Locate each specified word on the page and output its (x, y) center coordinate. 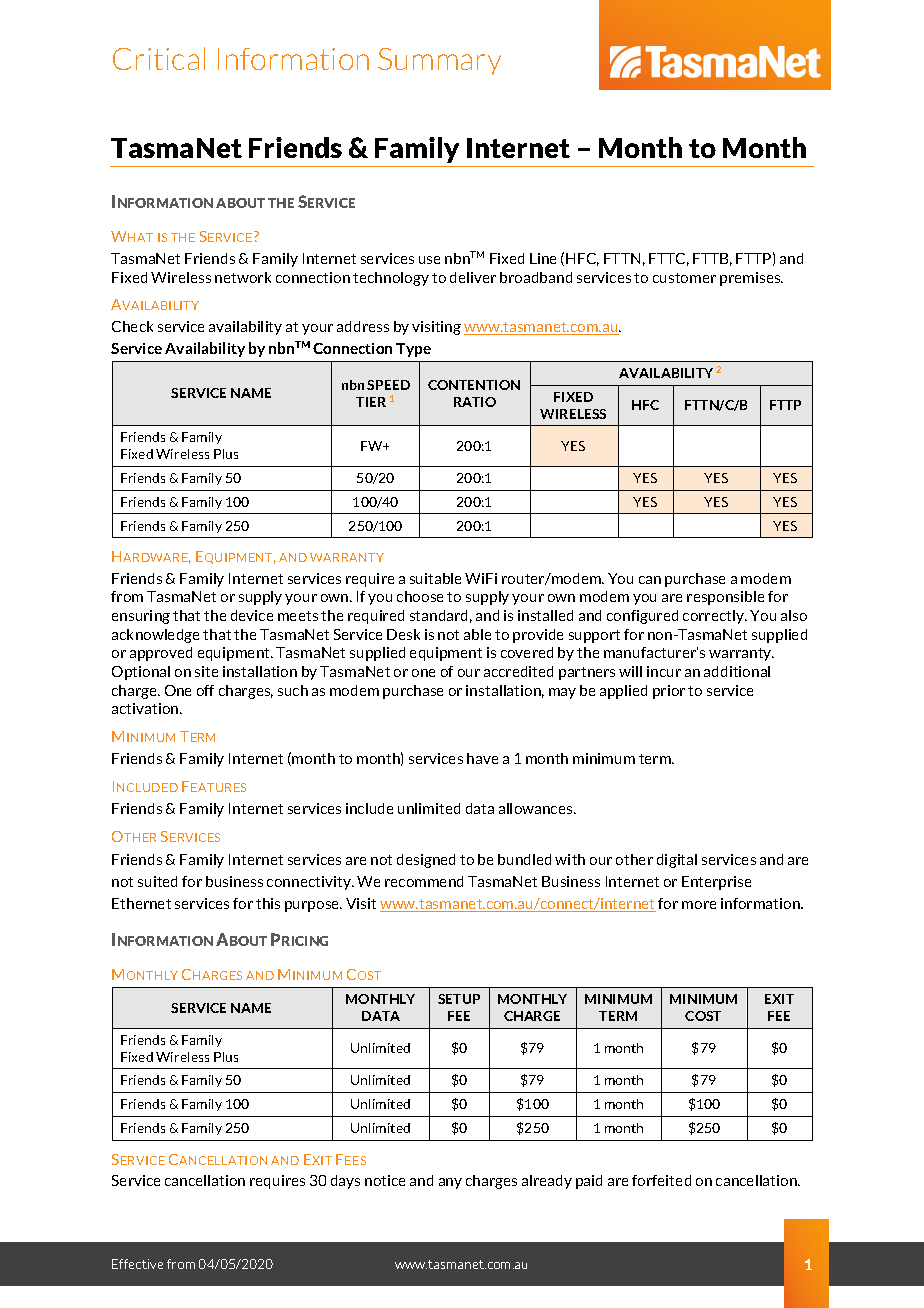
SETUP (459, 999)
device (252, 615)
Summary (439, 61)
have (482, 758)
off (205, 690)
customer (684, 278)
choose (420, 596)
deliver (473, 277)
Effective (137, 1264)
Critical (159, 58)
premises (751, 279)
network (243, 277)
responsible (725, 598)
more (699, 905)
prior (669, 692)
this (268, 903)
